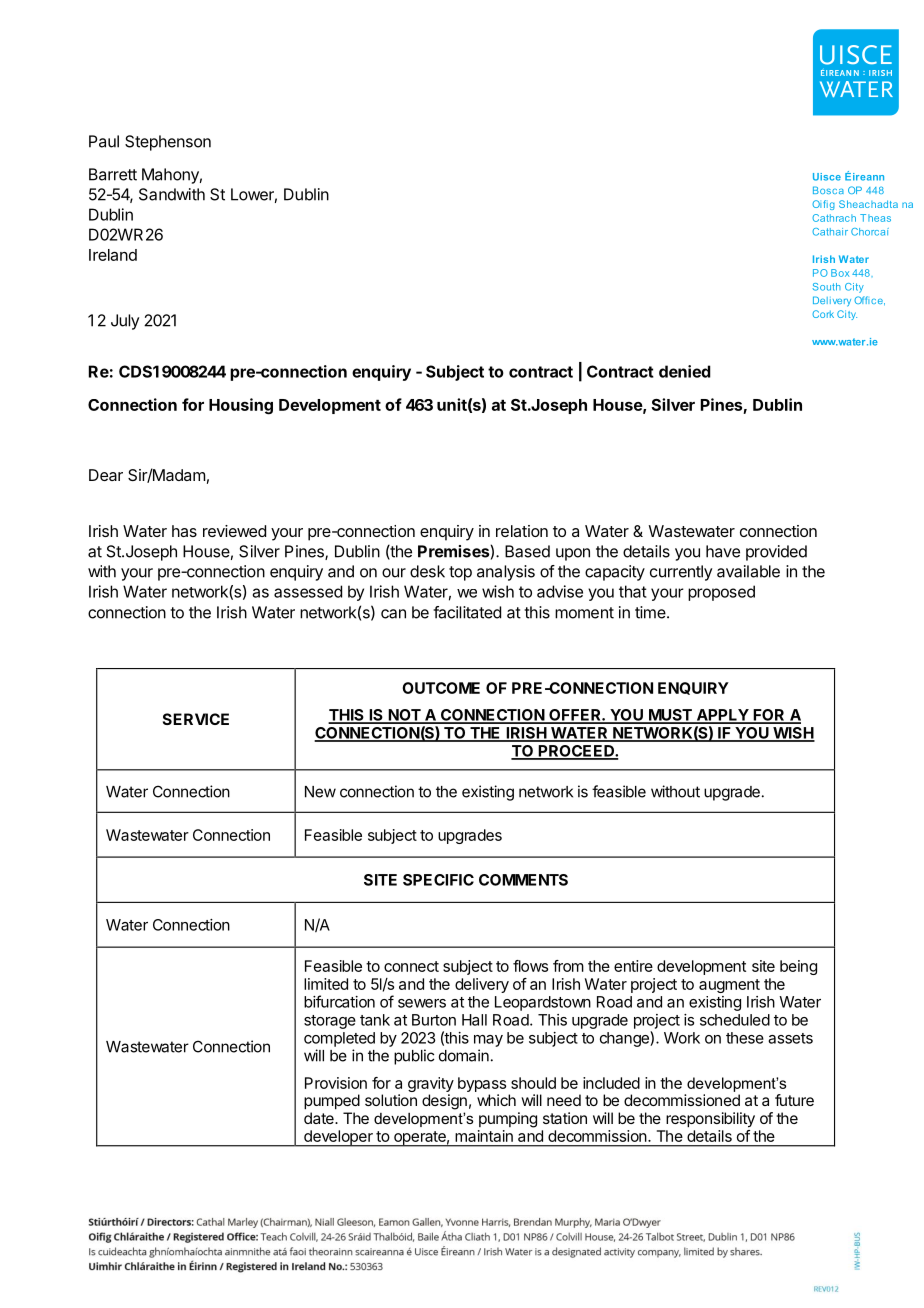 This document has width=924, height=1308. What do you see at coordinates (184, 531) in the document?
I see `has` at bounding box center [184, 531].
